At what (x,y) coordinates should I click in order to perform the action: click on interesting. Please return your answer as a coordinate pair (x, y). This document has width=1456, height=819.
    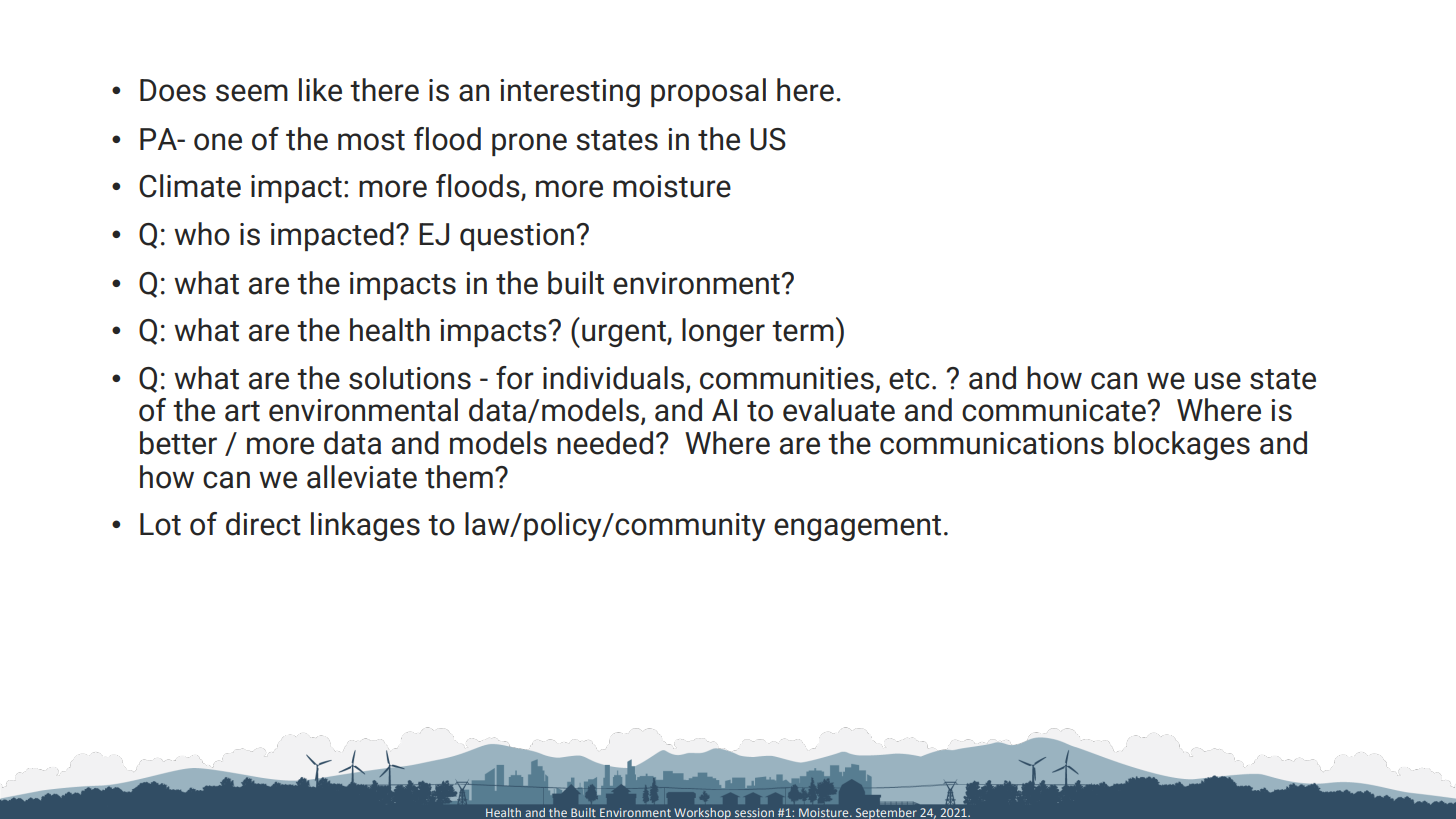
    Looking at the image, I should click on (570, 93).
